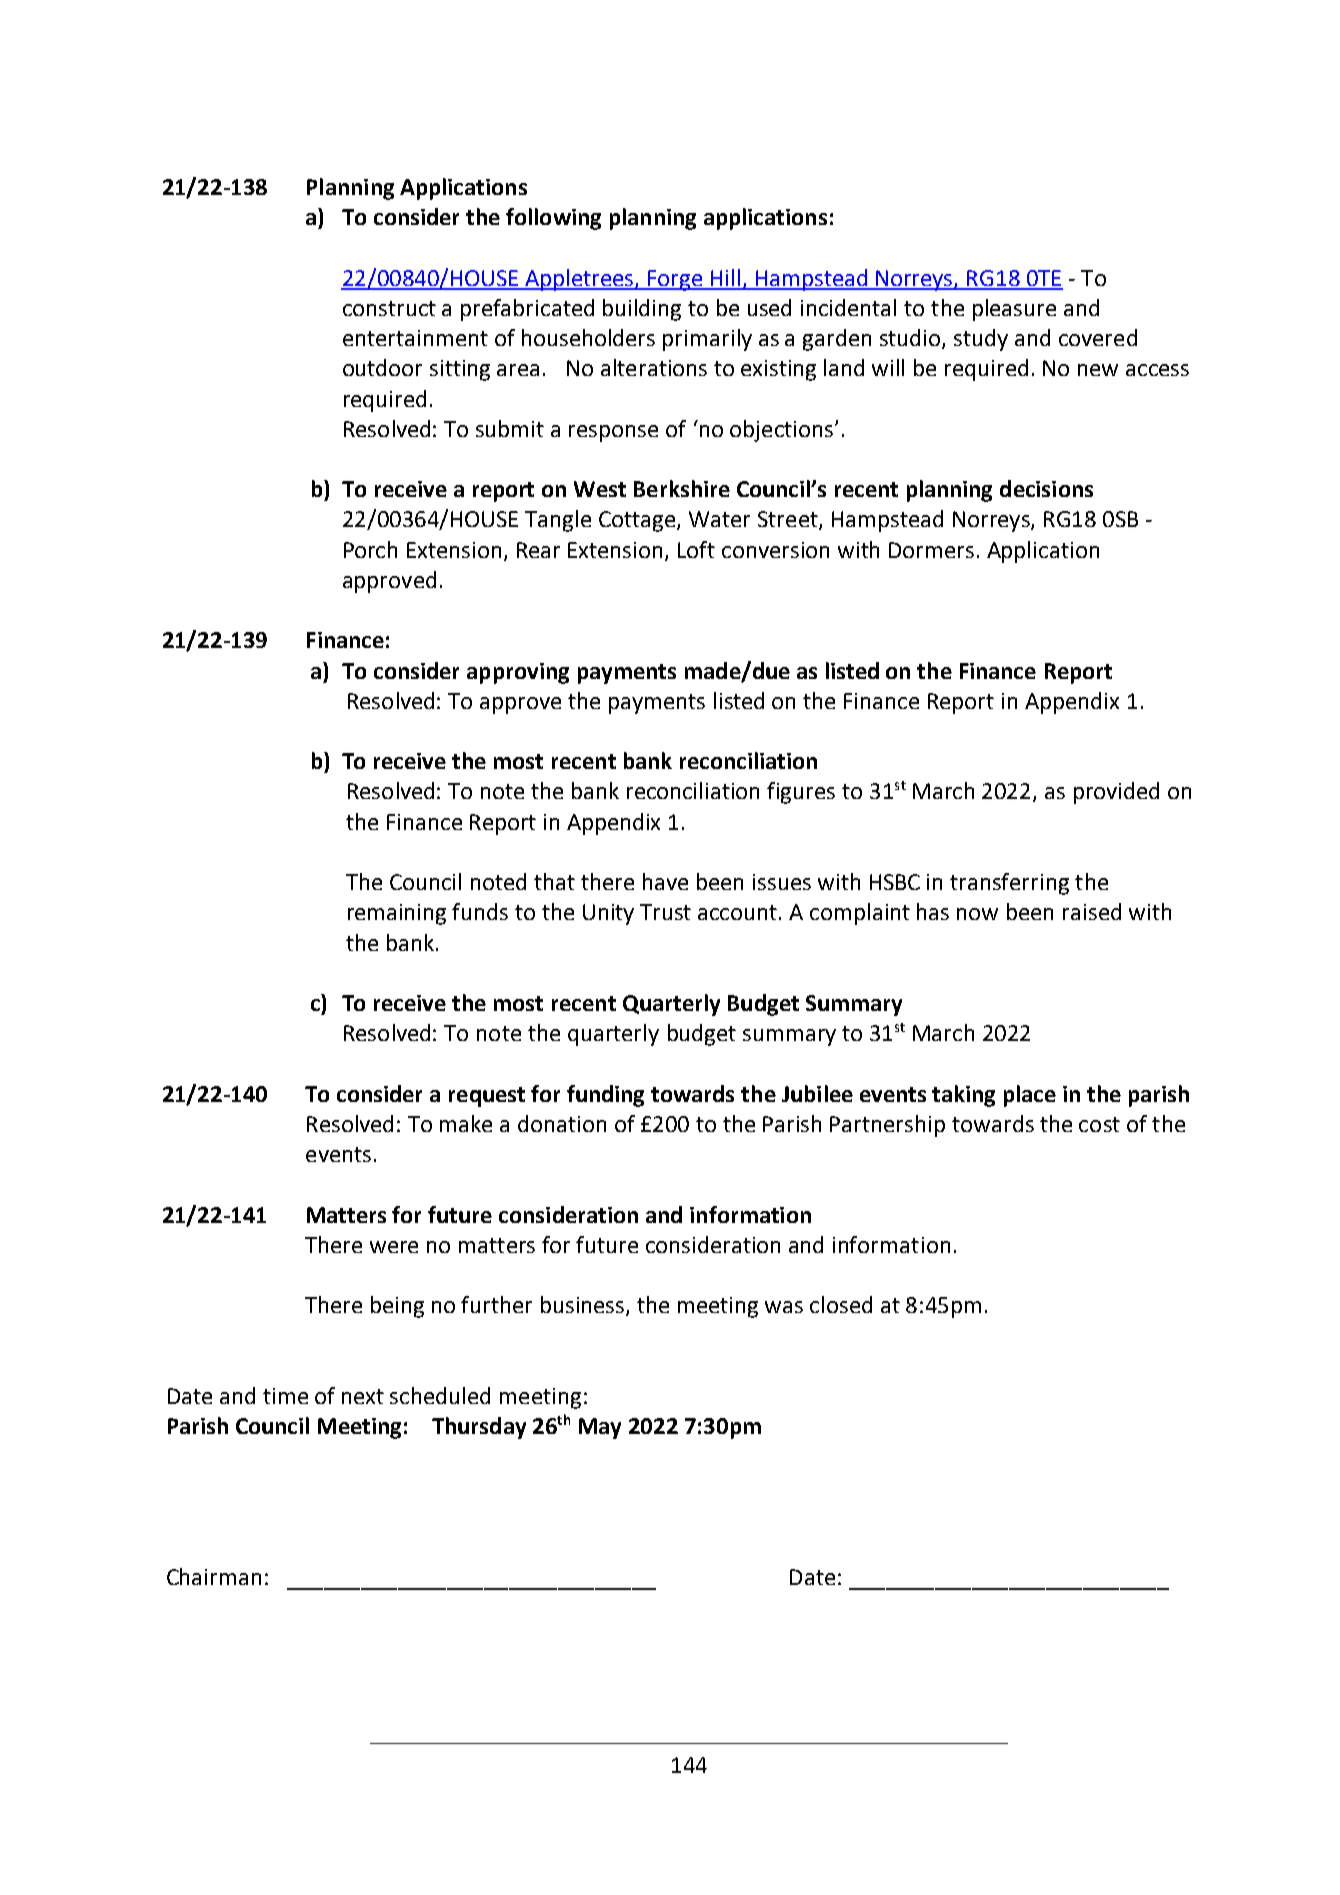 The height and width of the image is (1895, 1340). I want to click on Forge, so click(676, 280).
